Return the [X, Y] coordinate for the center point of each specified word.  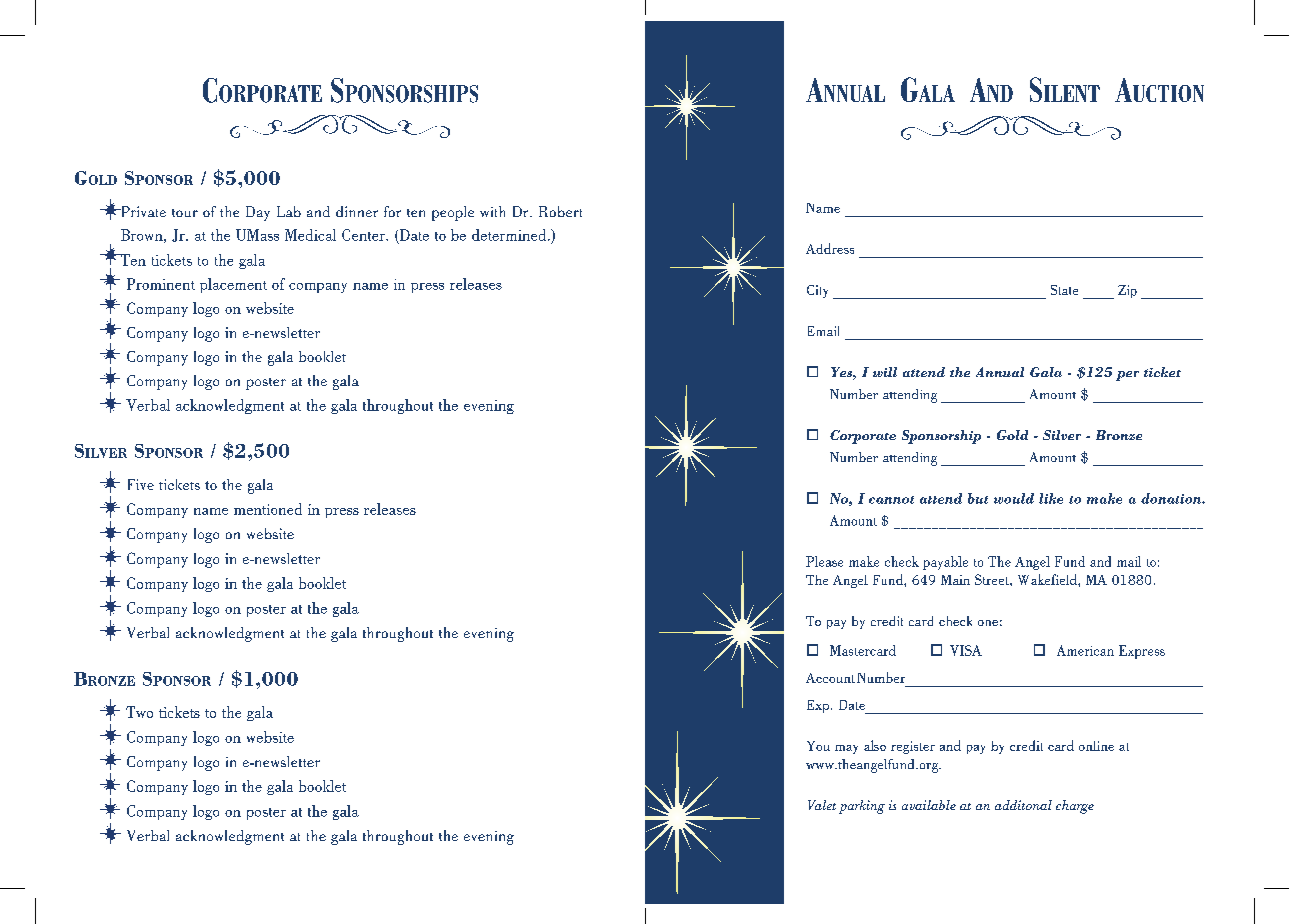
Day [258, 213]
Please [824, 561]
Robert [560, 211]
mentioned [268, 509]
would [1014, 498]
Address [830, 248]
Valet [822, 805]
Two [139, 712]
